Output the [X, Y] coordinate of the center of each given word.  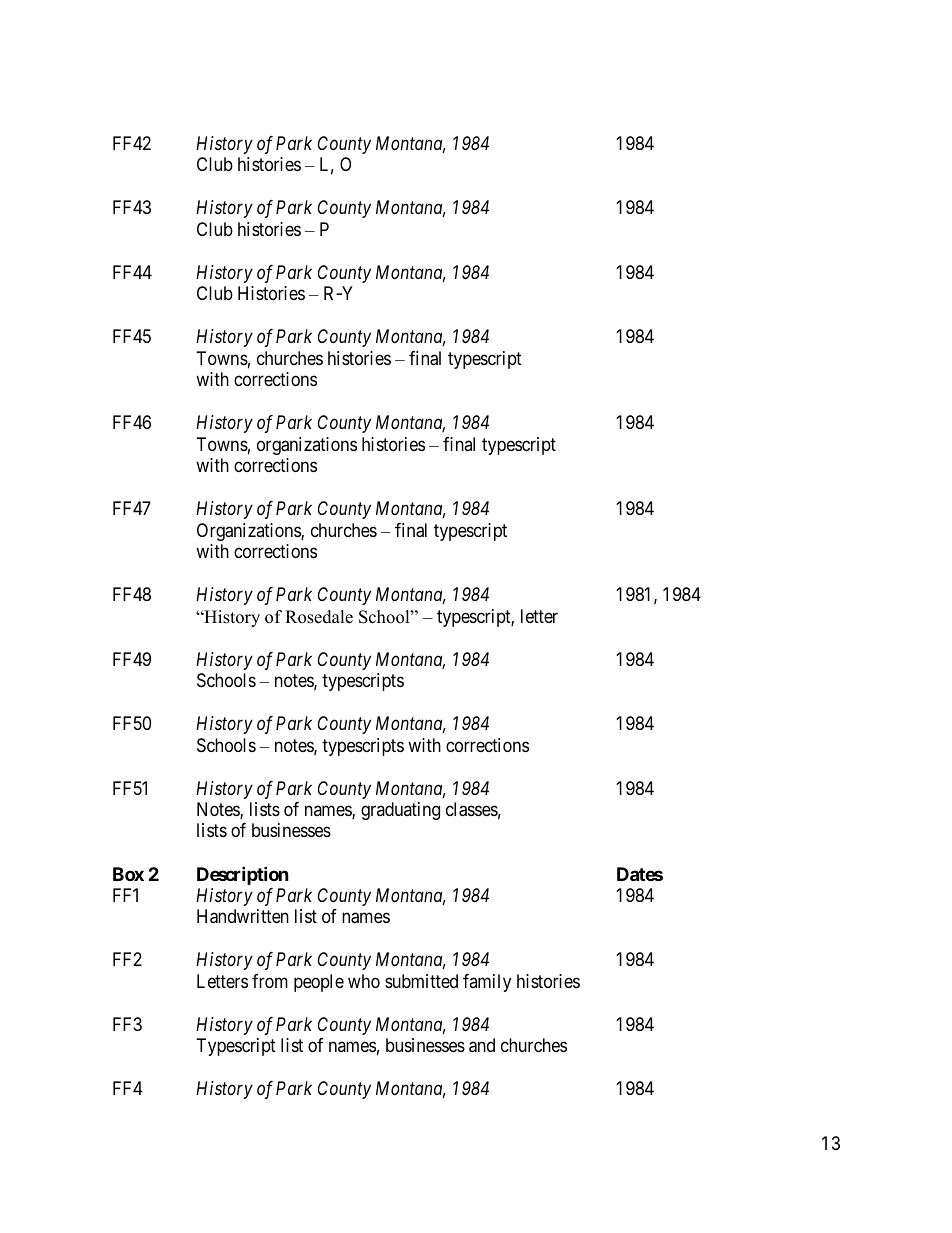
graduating [400, 811]
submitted [421, 981]
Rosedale [319, 617]
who [364, 981]
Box [128, 874]
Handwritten [243, 916]
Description [243, 875]
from [270, 981]
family [487, 983]
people [319, 983]
